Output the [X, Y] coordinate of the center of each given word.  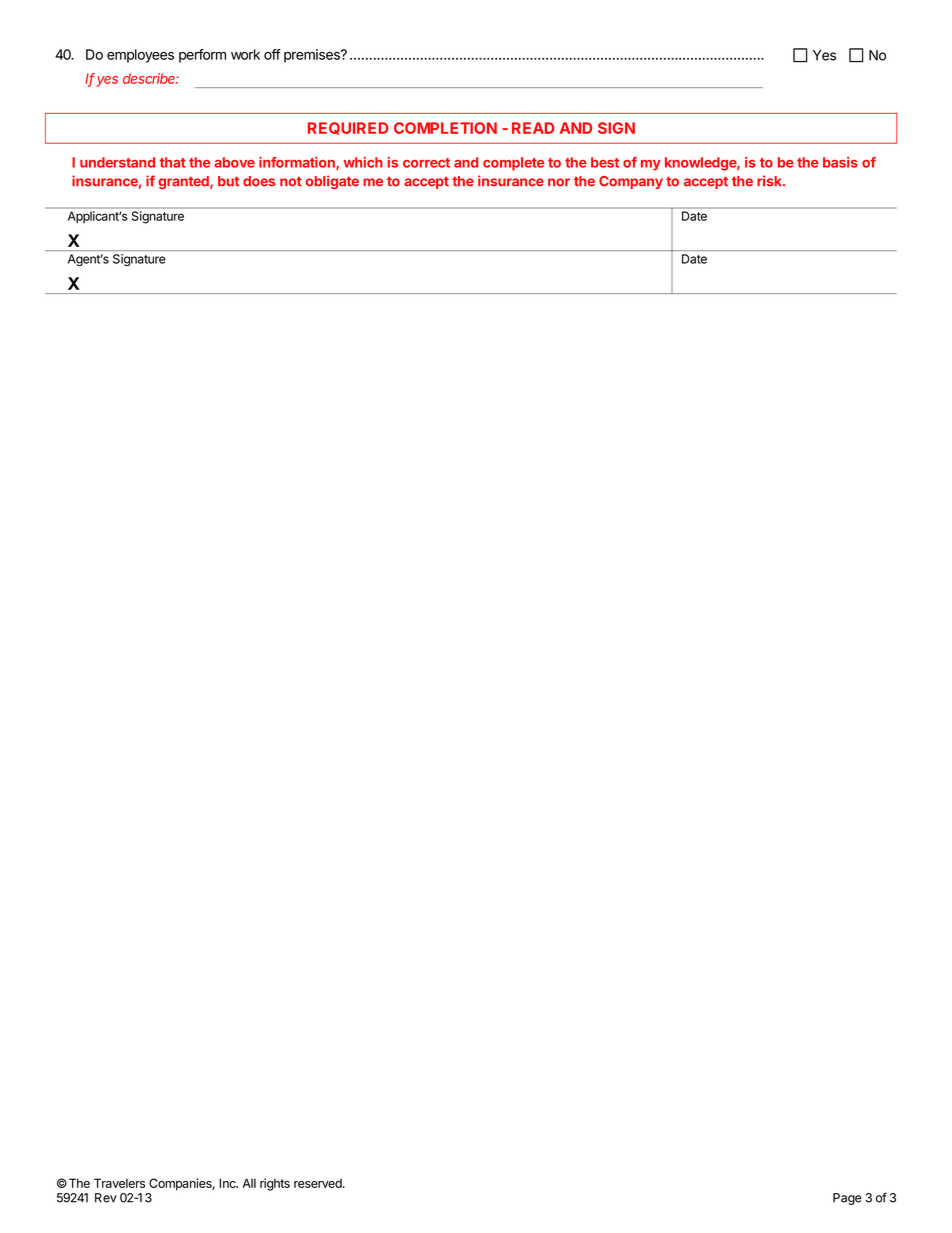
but [228, 181]
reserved [319, 1183]
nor [559, 182]
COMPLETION [445, 128]
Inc [228, 1183]
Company [631, 182]
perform [202, 56]
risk [770, 181]
